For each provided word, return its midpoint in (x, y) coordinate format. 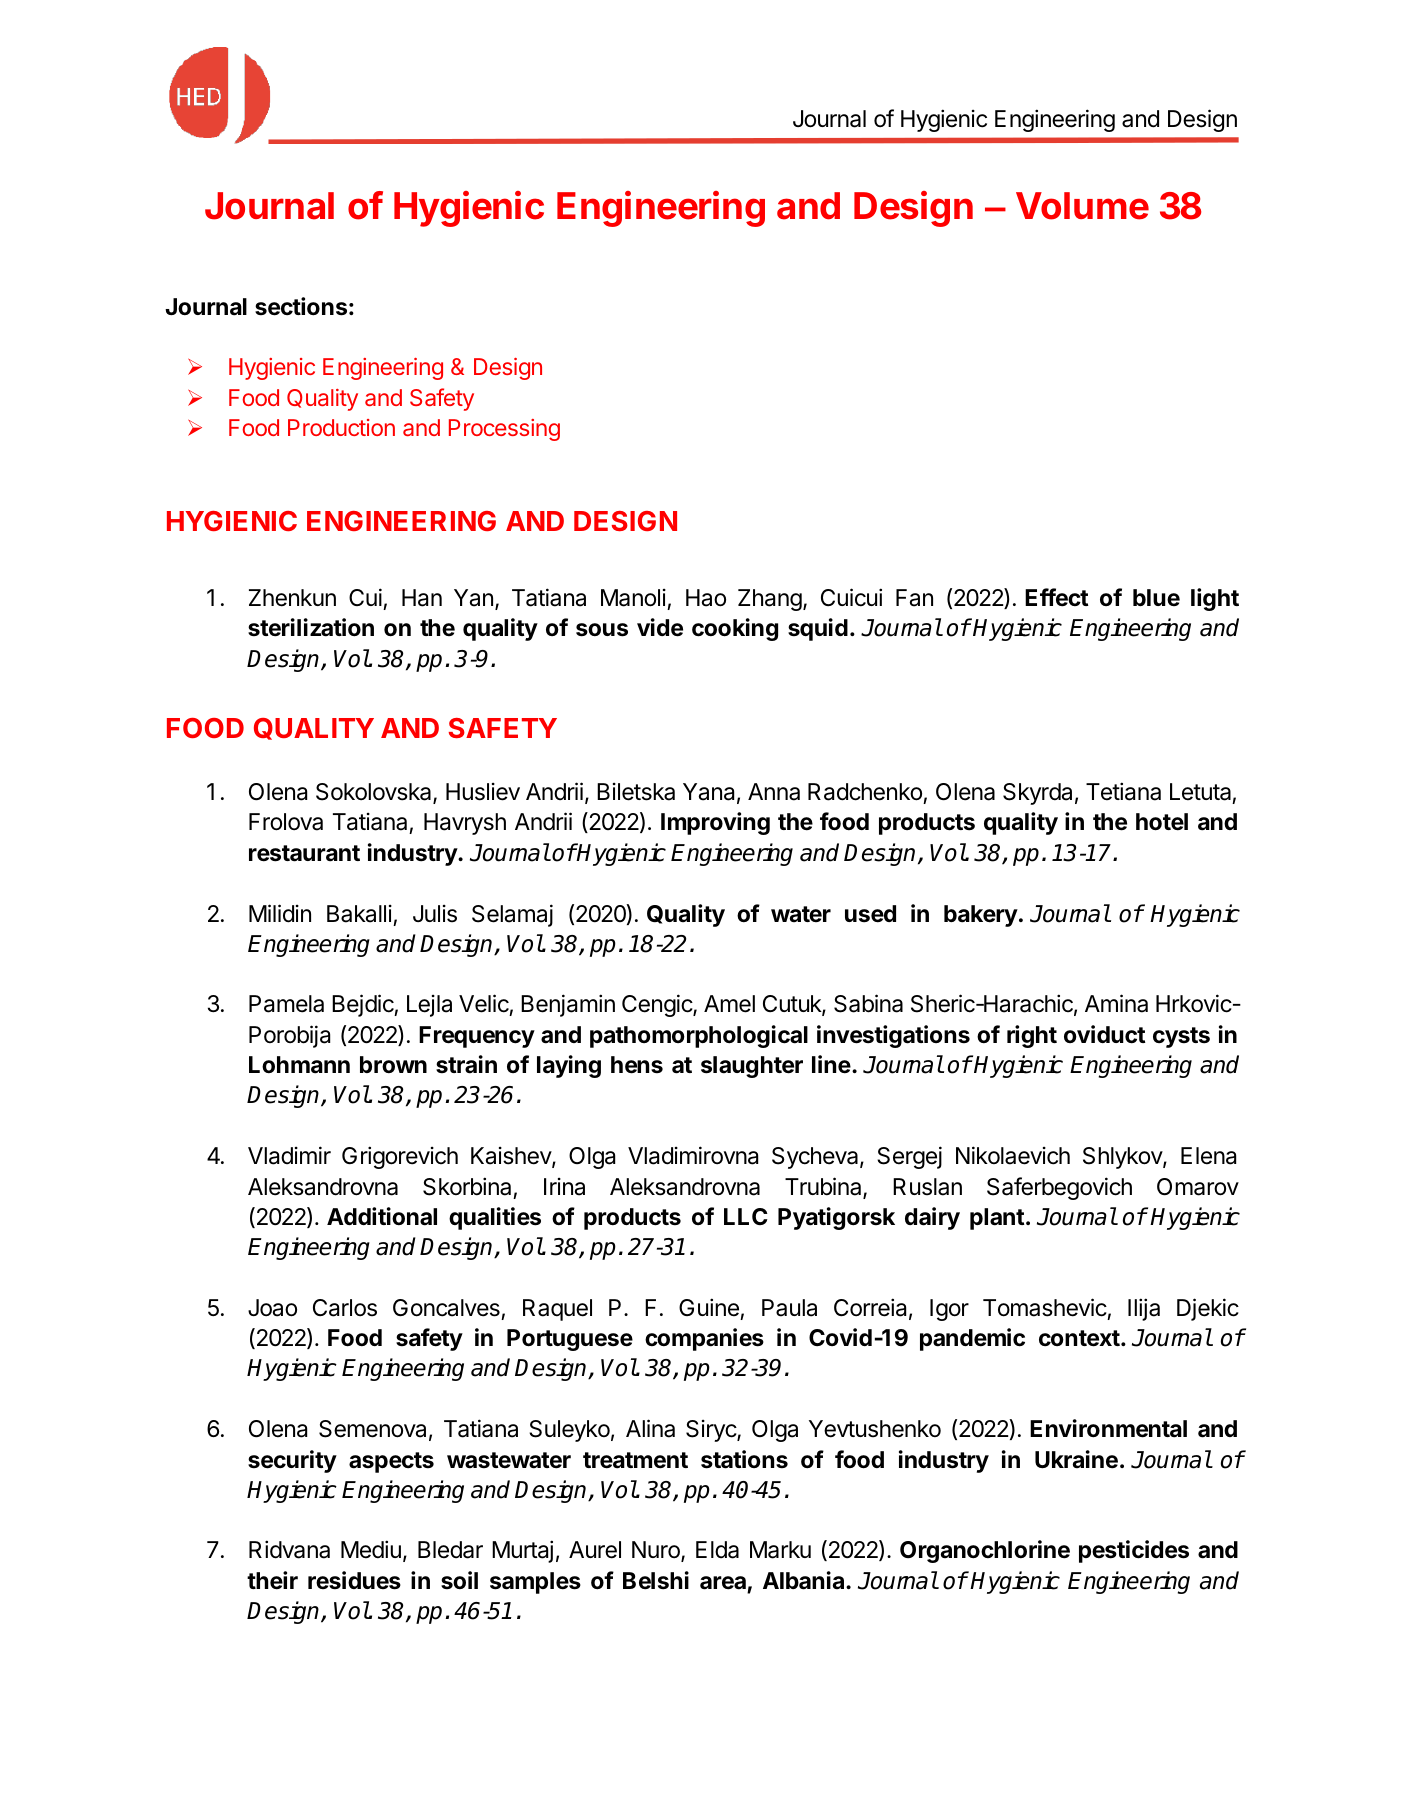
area (723, 1583)
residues (354, 1580)
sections (301, 306)
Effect (1057, 597)
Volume (1082, 206)
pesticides (1134, 1551)
